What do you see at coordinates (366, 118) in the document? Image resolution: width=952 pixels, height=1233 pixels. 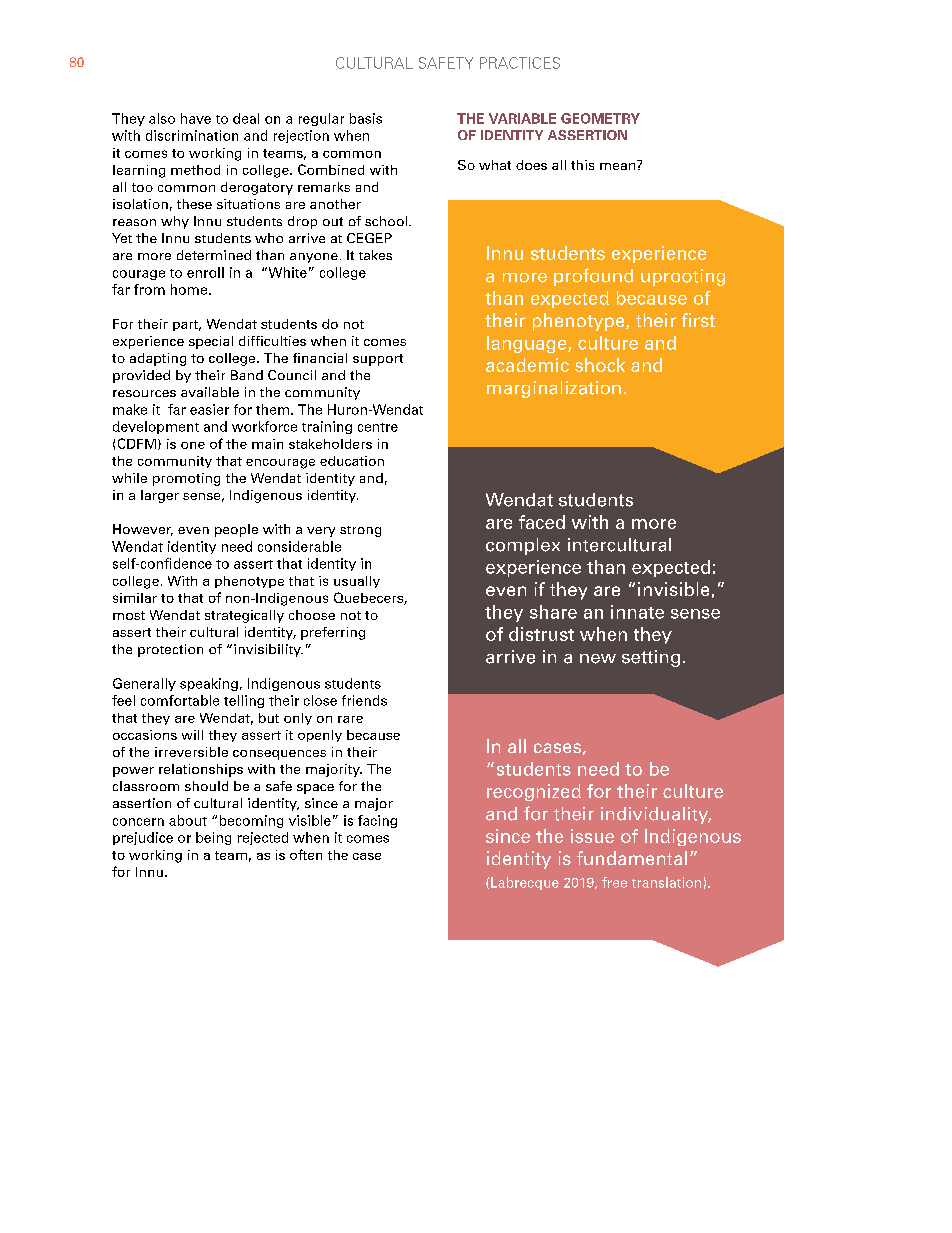 I see `basis` at bounding box center [366, 118].
